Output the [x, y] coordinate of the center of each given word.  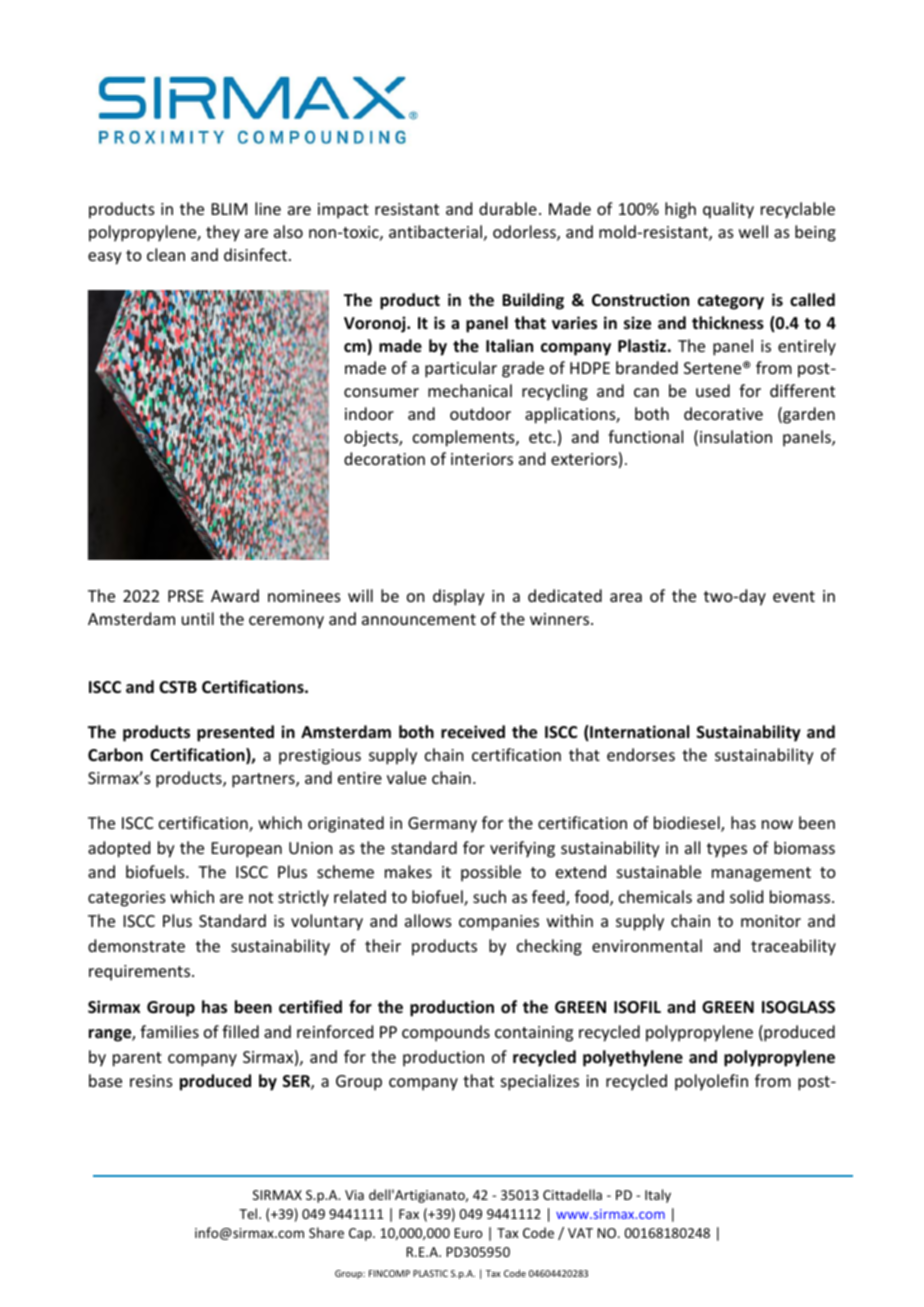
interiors [482, 459]
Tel [249, 1213]
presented [235, 733]
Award [235, 595]
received [473, 732]
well [753, 231]
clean [166, 254]
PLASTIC [430, 1273]
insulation [736, 436]
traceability [793, 947]
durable [508, 208]
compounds [446, 1033]
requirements [141, 973]
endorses [641, 754]
